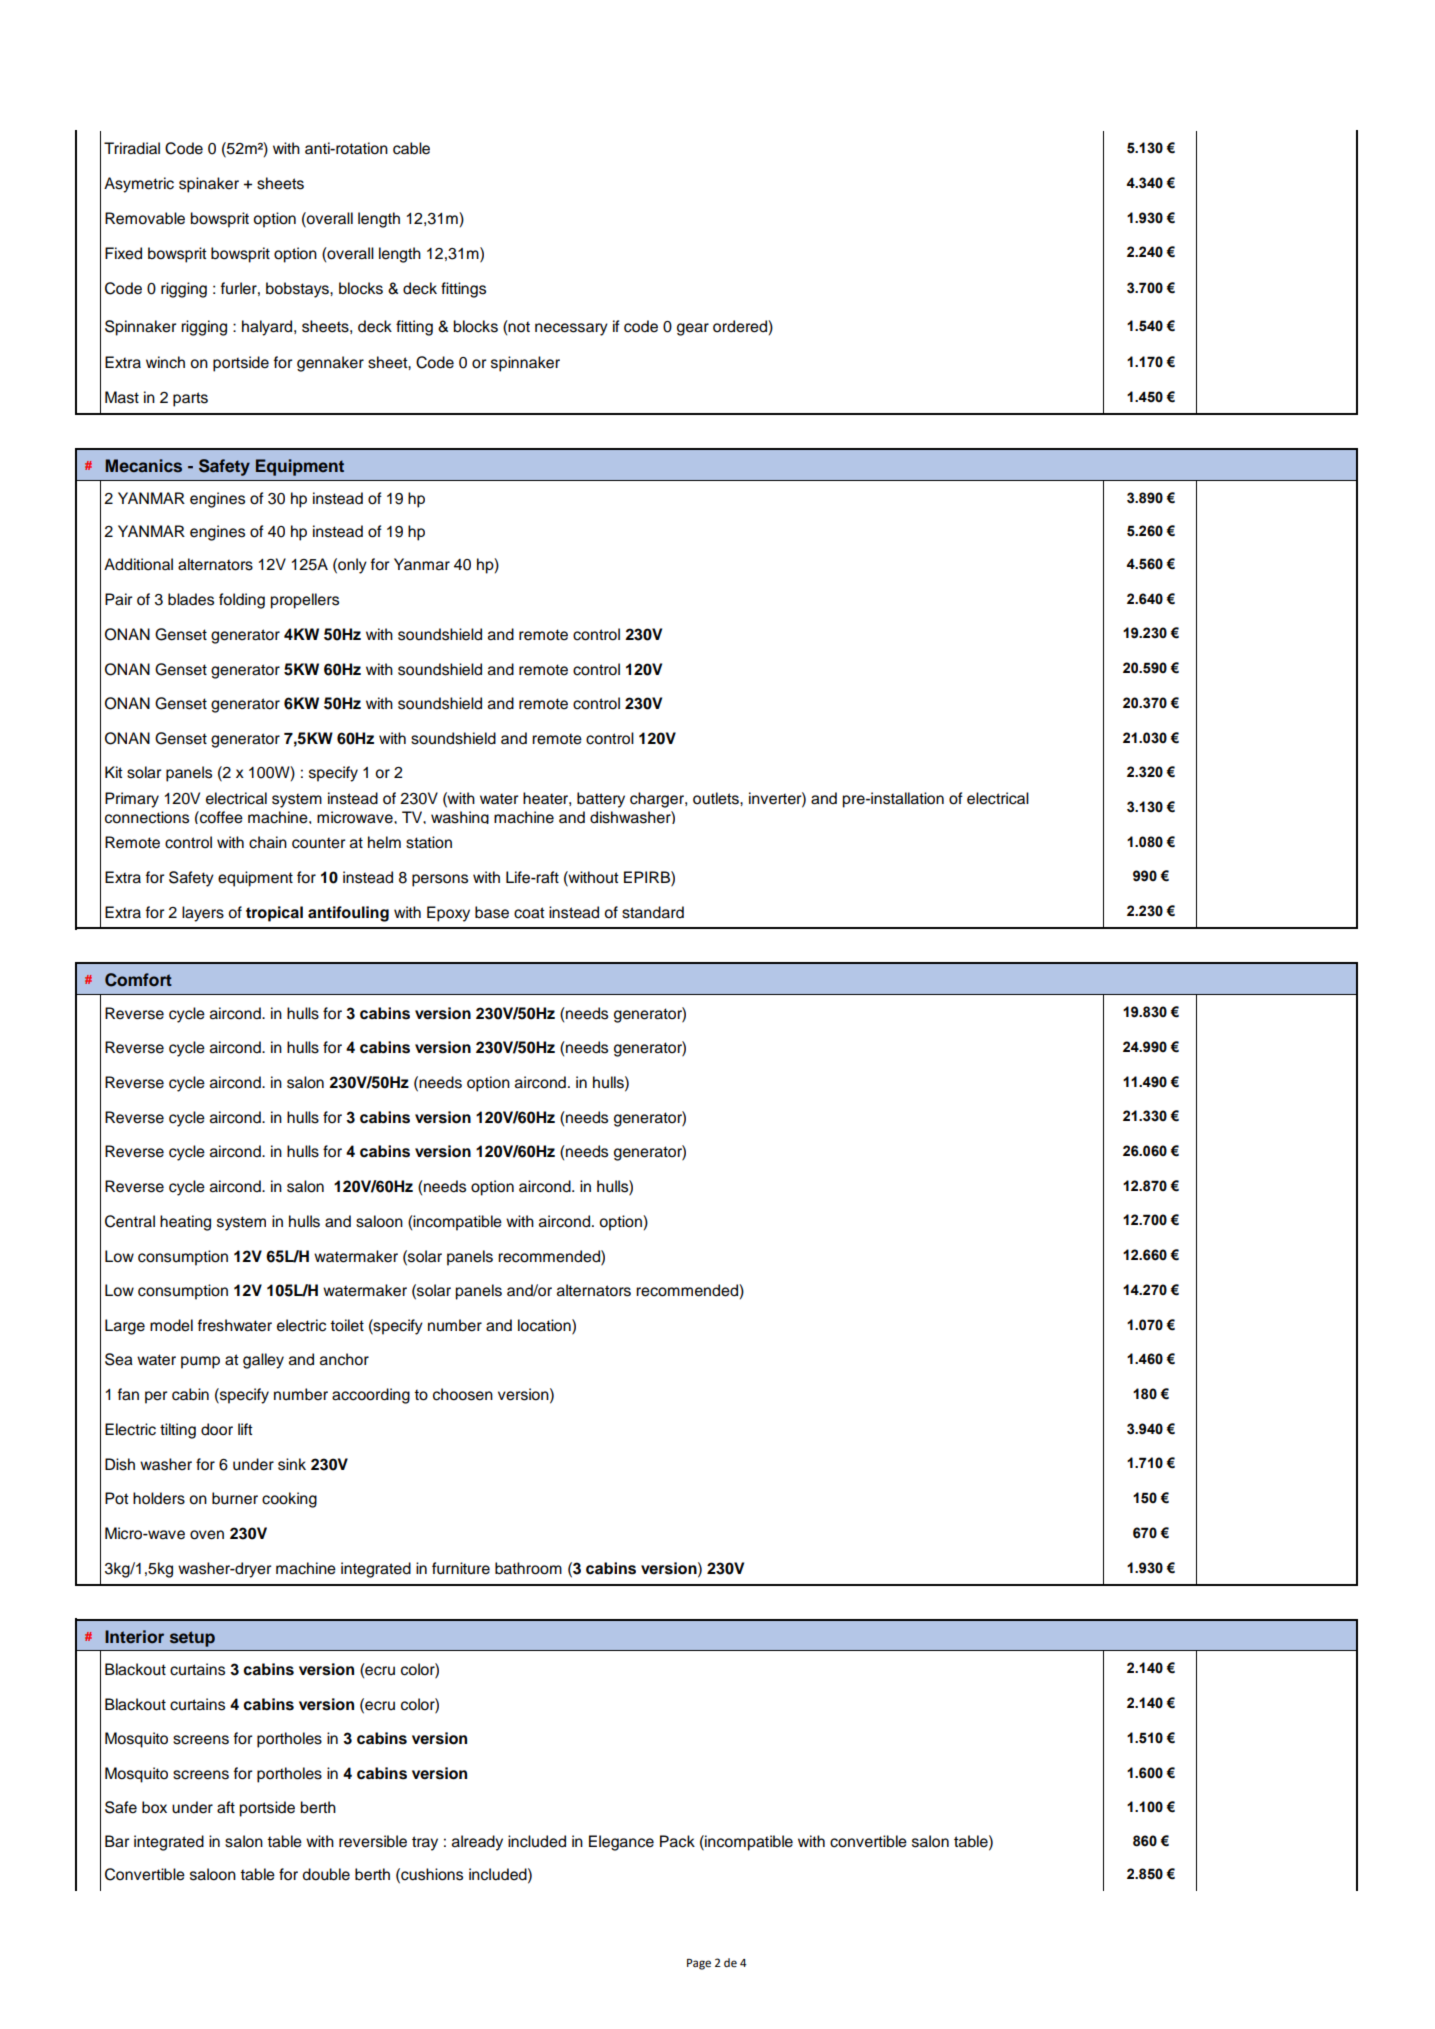 The width and height of the screenshot is (1435, 2029). I want to click on battery, so click(601, 800).
